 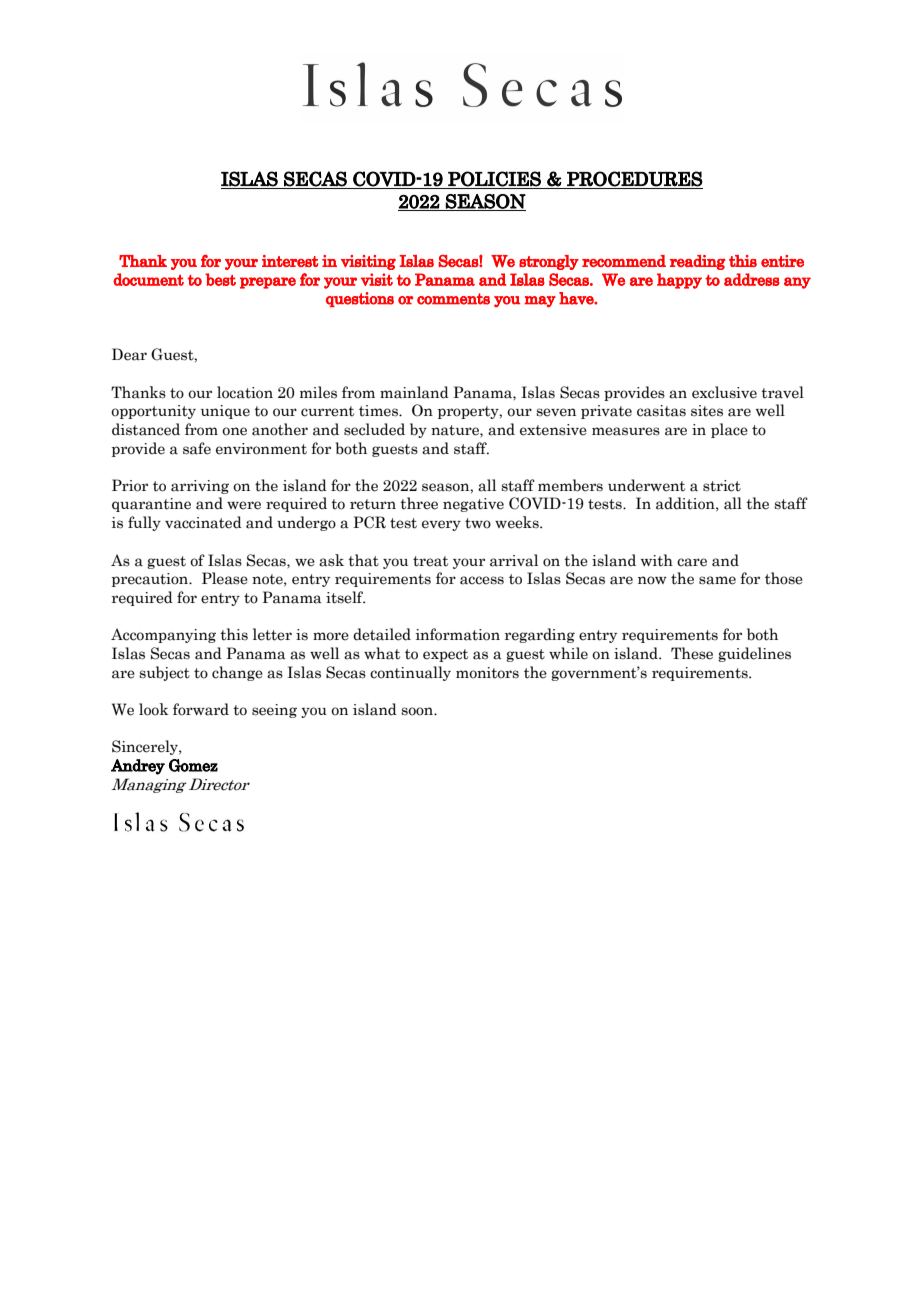 I want to click on Please, so click(x=225, y=578).
